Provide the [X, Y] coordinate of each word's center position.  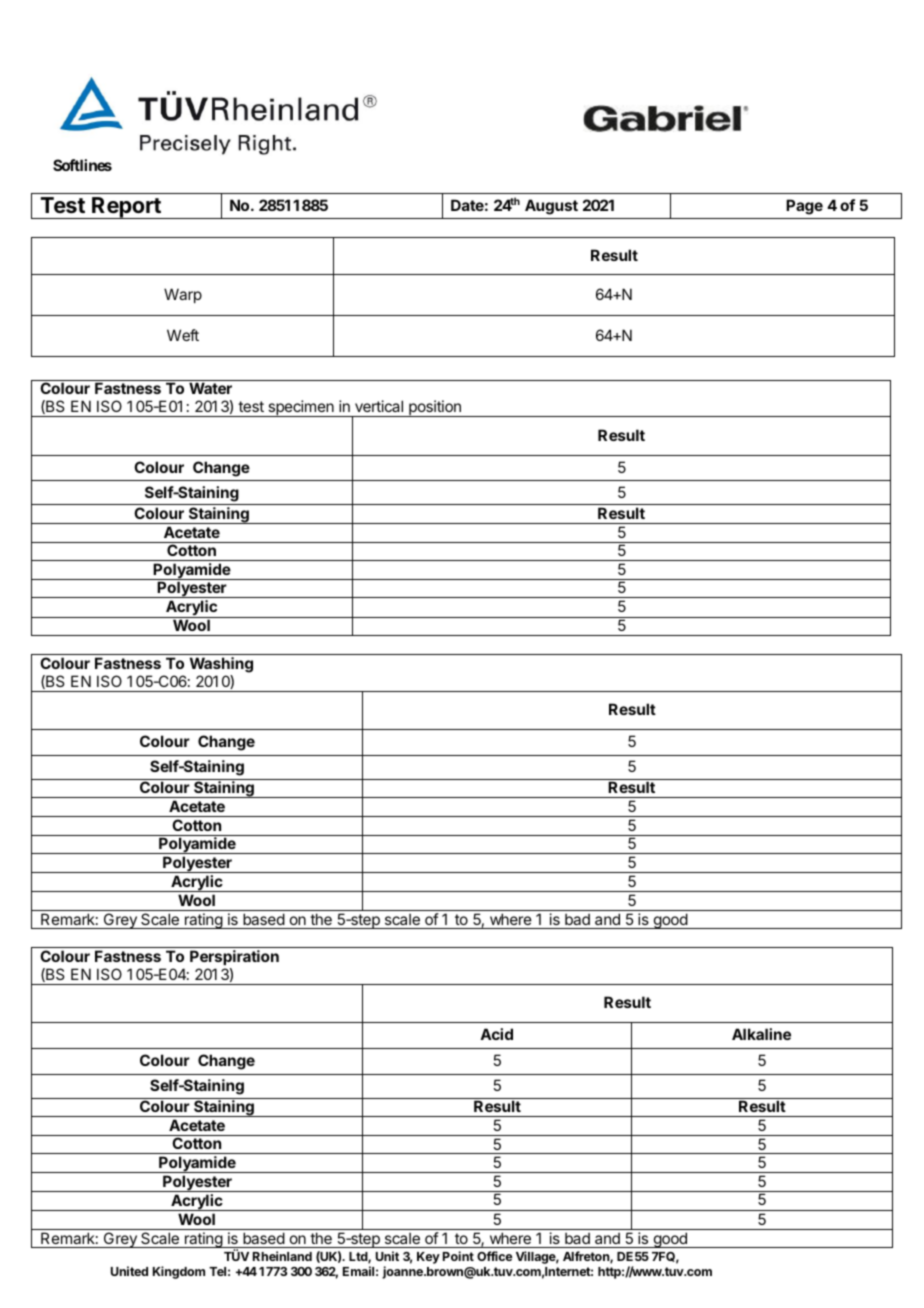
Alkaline [761, 1034]
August [551, 207]
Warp [183, 295]
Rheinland [282, 1256]
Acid [496, 1034]
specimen [301, 408]
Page [804, 207]
